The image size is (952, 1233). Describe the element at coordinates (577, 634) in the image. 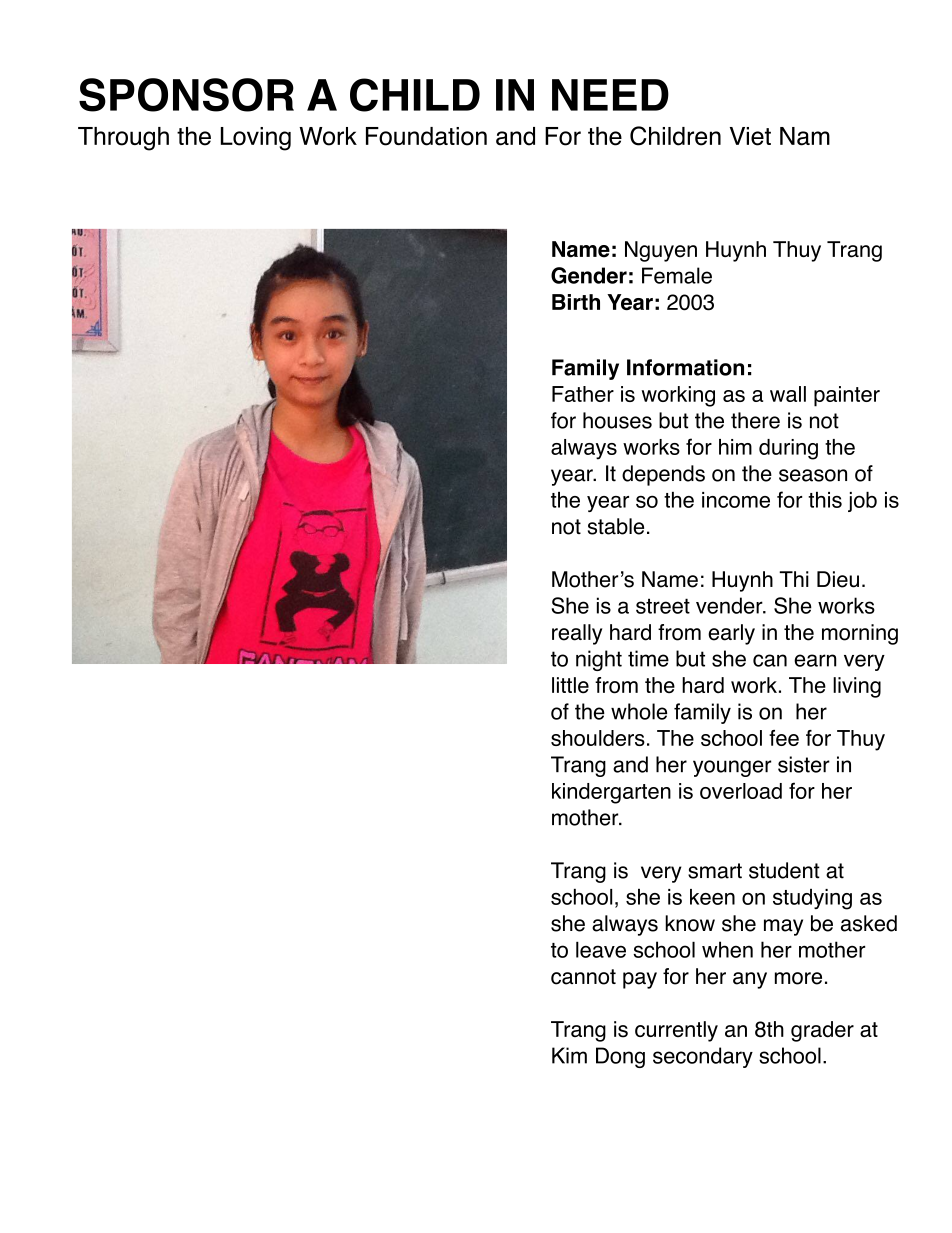

I see `really` at that location.
